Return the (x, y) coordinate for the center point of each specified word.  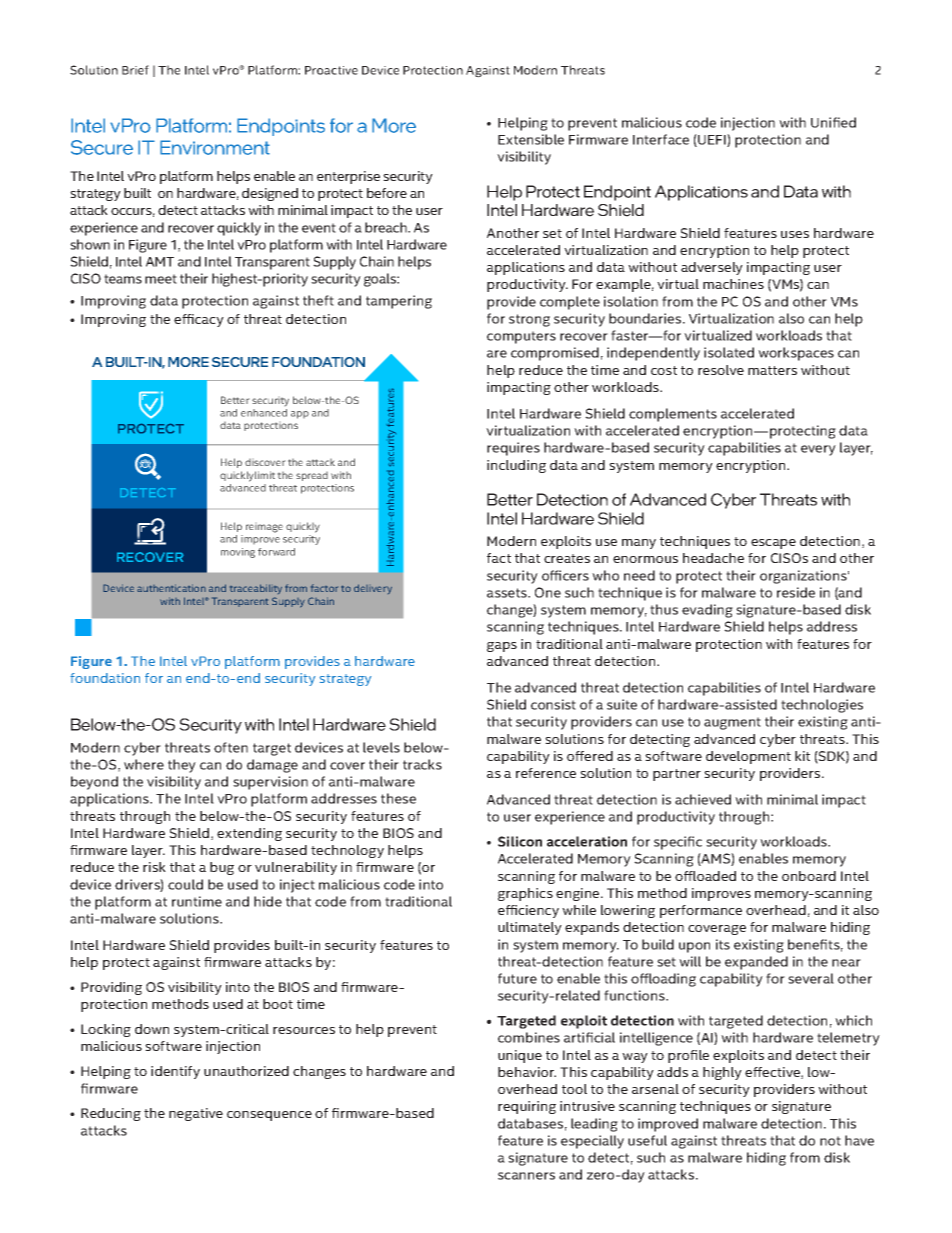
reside (796, 592)
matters (772, 370)
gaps (502, 647)
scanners (526, 1176)
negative (196, 1114)
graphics (525, 894)
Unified (833, 122)
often (231, 747)
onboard (809, 876)
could (185, 884)
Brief (135, 70)
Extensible (531, 139)
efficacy (199, 320)
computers (521, 337)
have (859, 1140)
